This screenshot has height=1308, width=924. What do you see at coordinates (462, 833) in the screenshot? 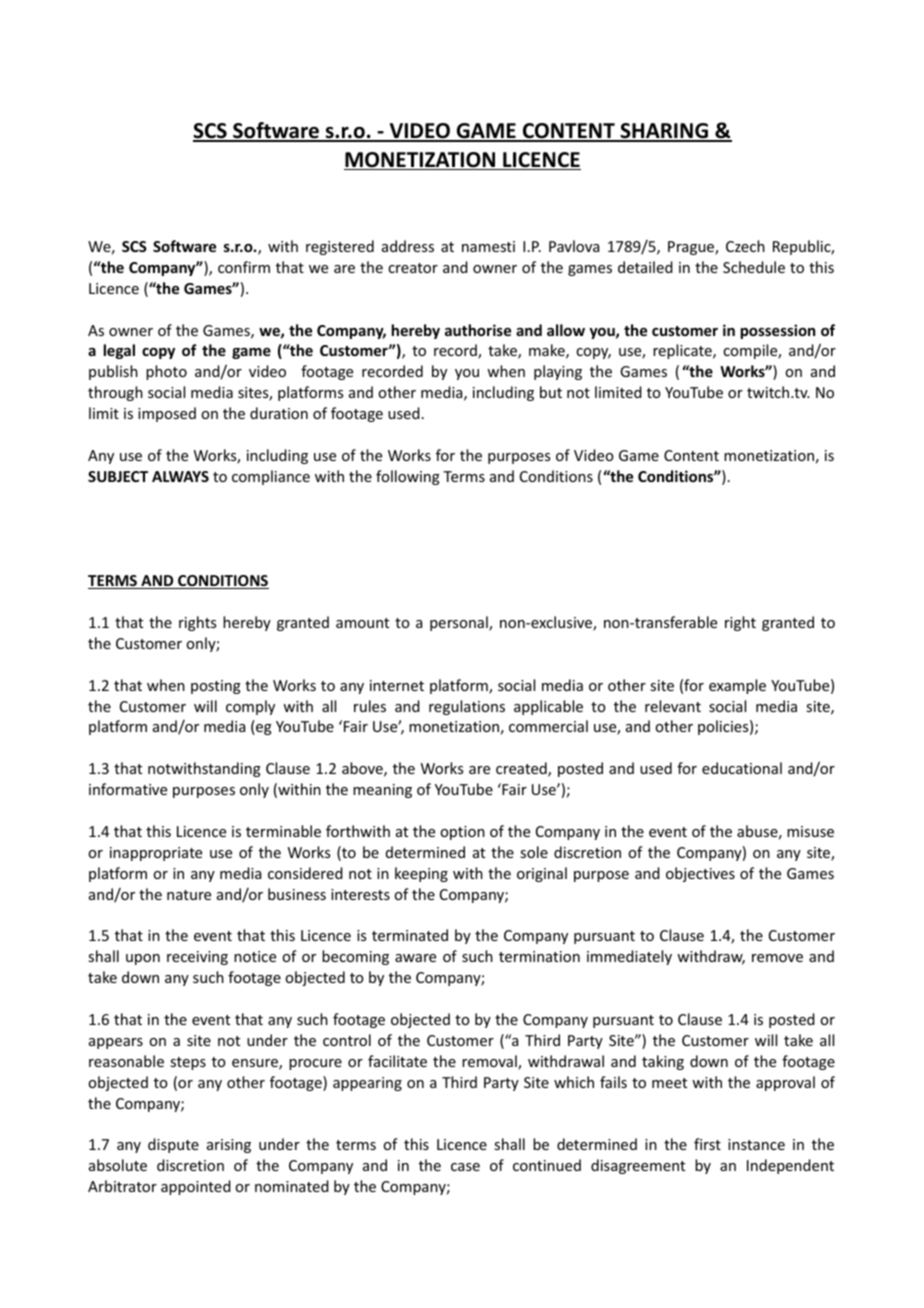
I see `option` at bounding box center [462, 833].
